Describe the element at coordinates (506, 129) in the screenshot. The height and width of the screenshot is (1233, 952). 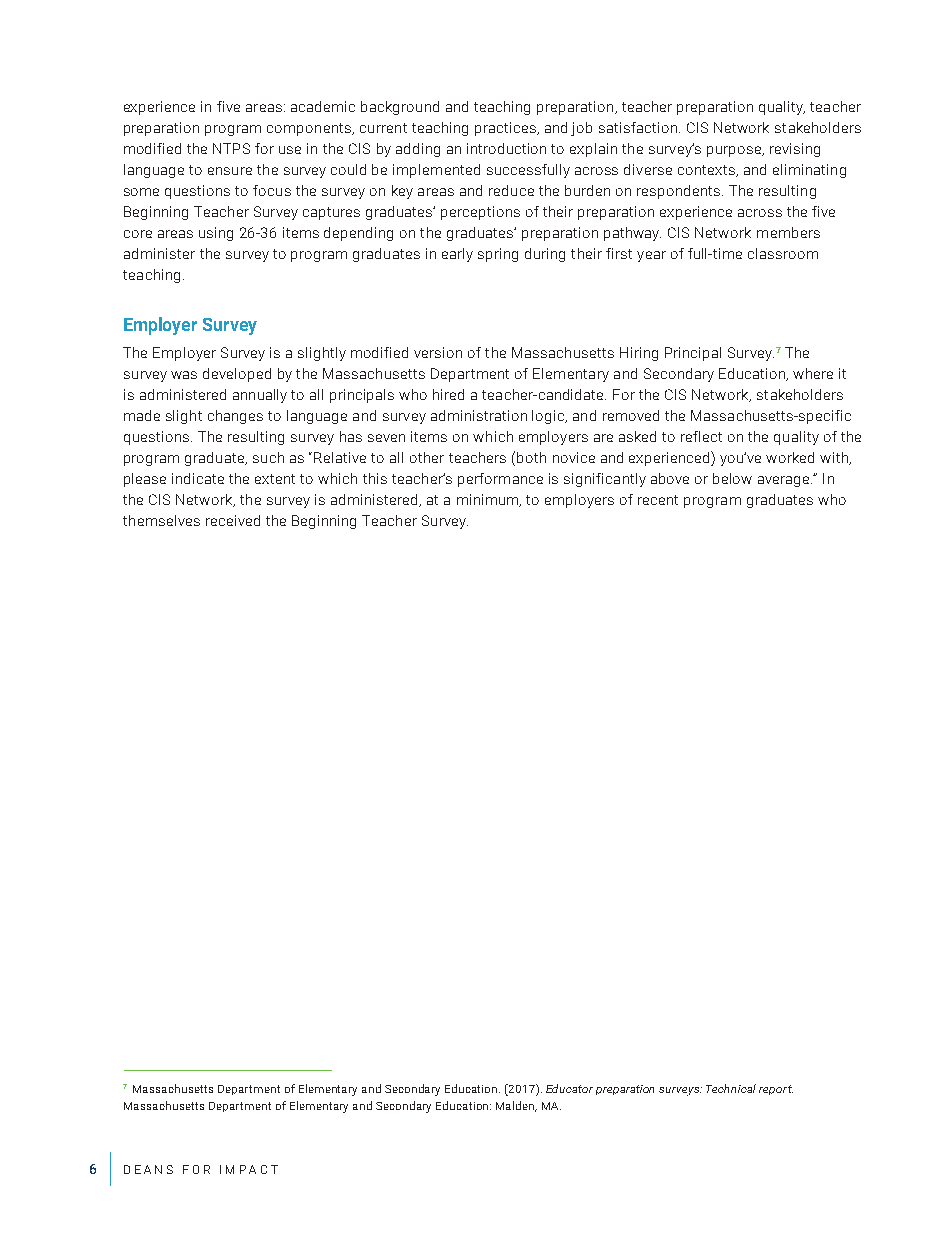
I see `practices` at that location.
